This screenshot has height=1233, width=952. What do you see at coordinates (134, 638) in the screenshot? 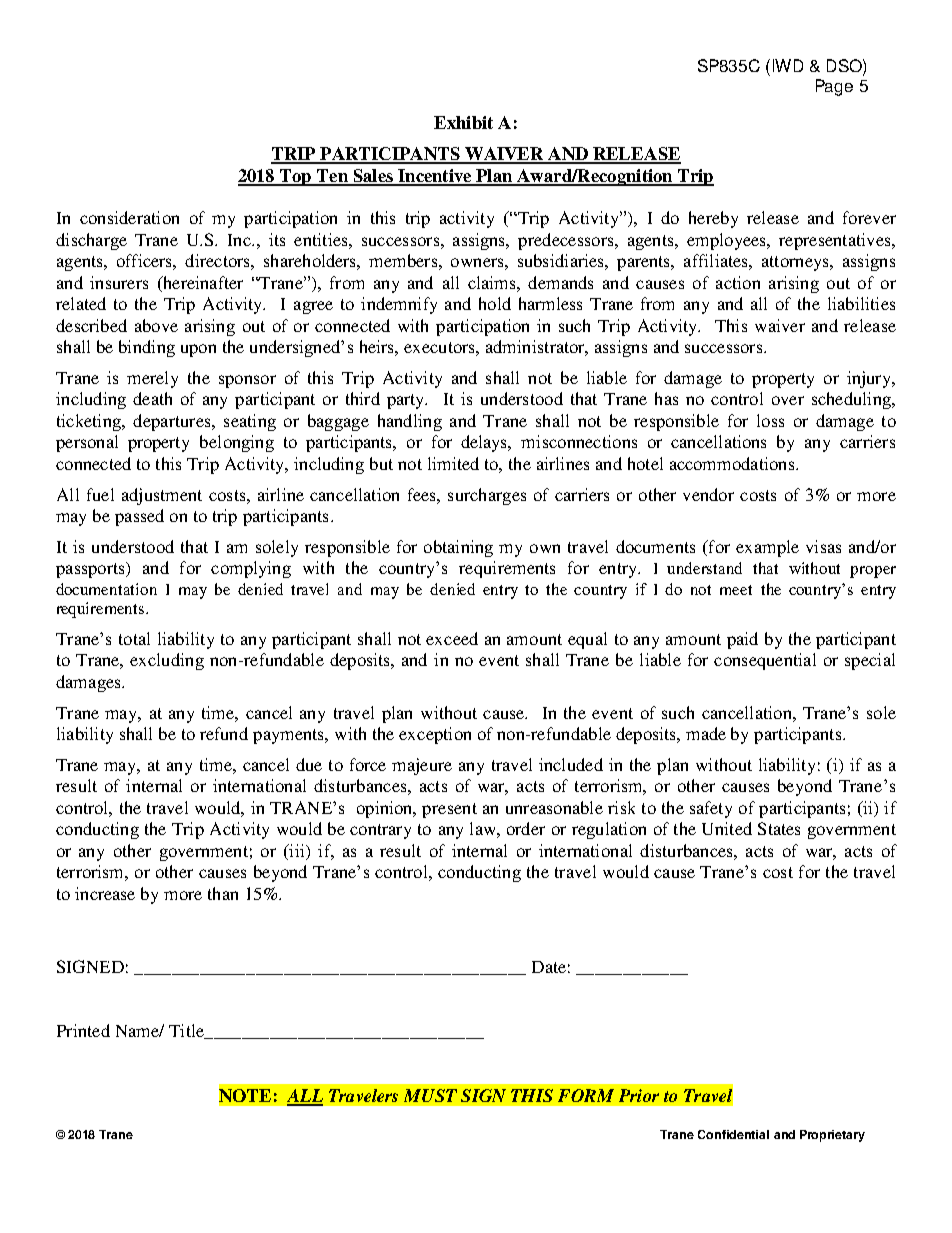
I see `total` at bounding box center [134, 638].
